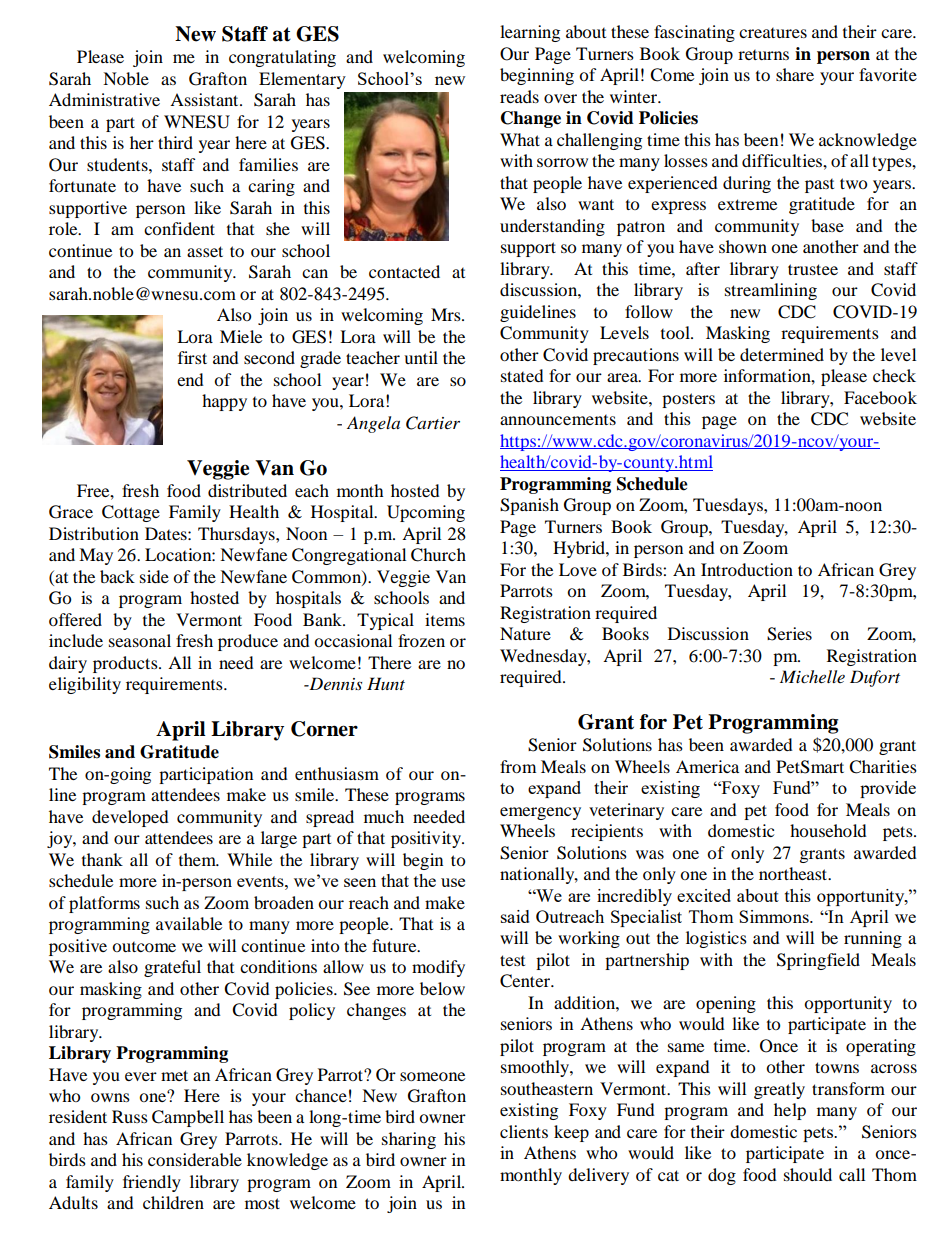  What do you see at coordinates (224, 402) in the document?
I see `happy` at bounding box center [224, 402].
